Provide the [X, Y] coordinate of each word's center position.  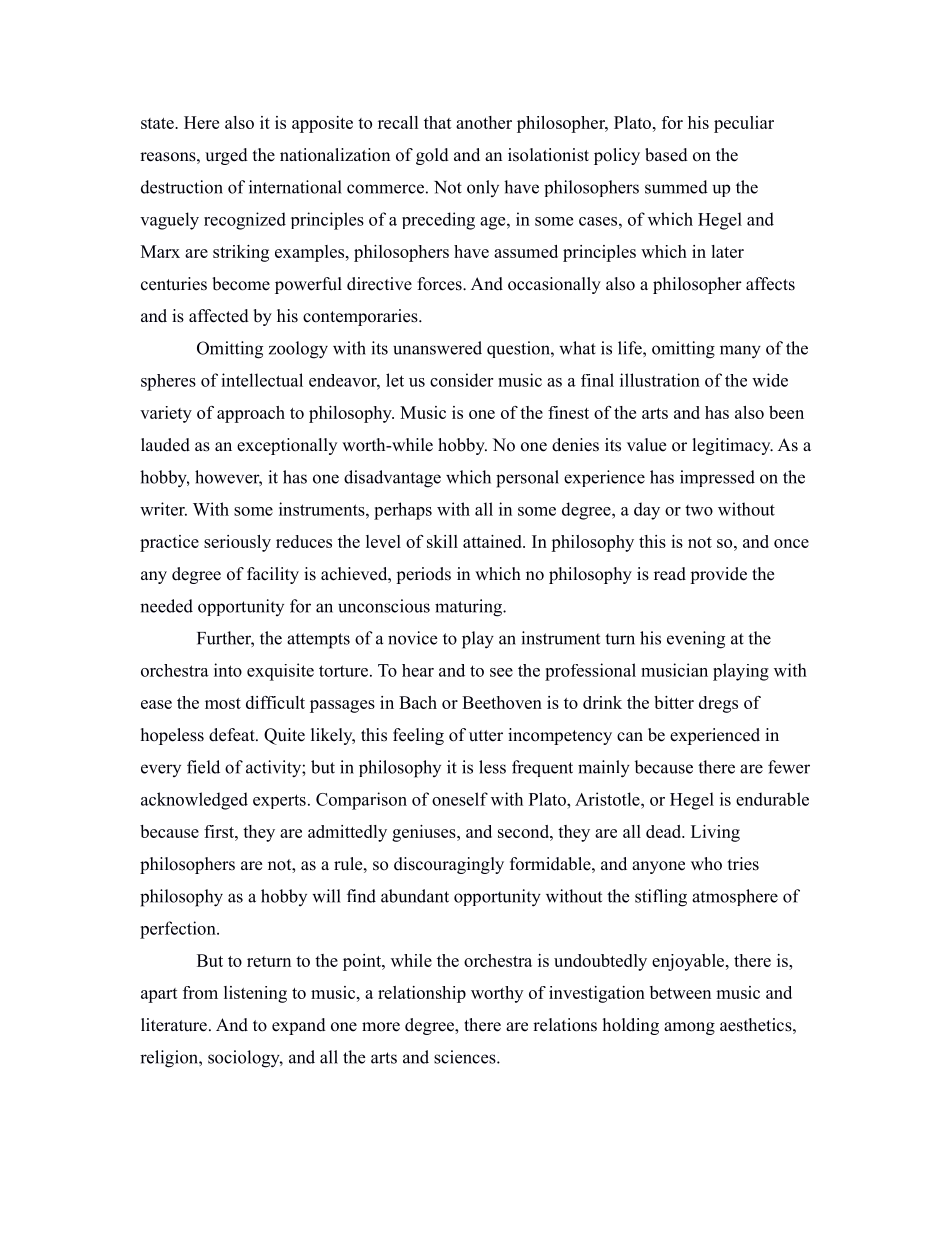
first [220, 831]
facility [273, 575]
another [484, 122]
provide [718, 575]
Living [715, 833]
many [740, 352]
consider [461, 380]
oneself [460, 799]
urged [226, 156]
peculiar [744, 124]
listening [255, 994]
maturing [469, 608]
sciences [466, 1057]
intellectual [262, 380]
